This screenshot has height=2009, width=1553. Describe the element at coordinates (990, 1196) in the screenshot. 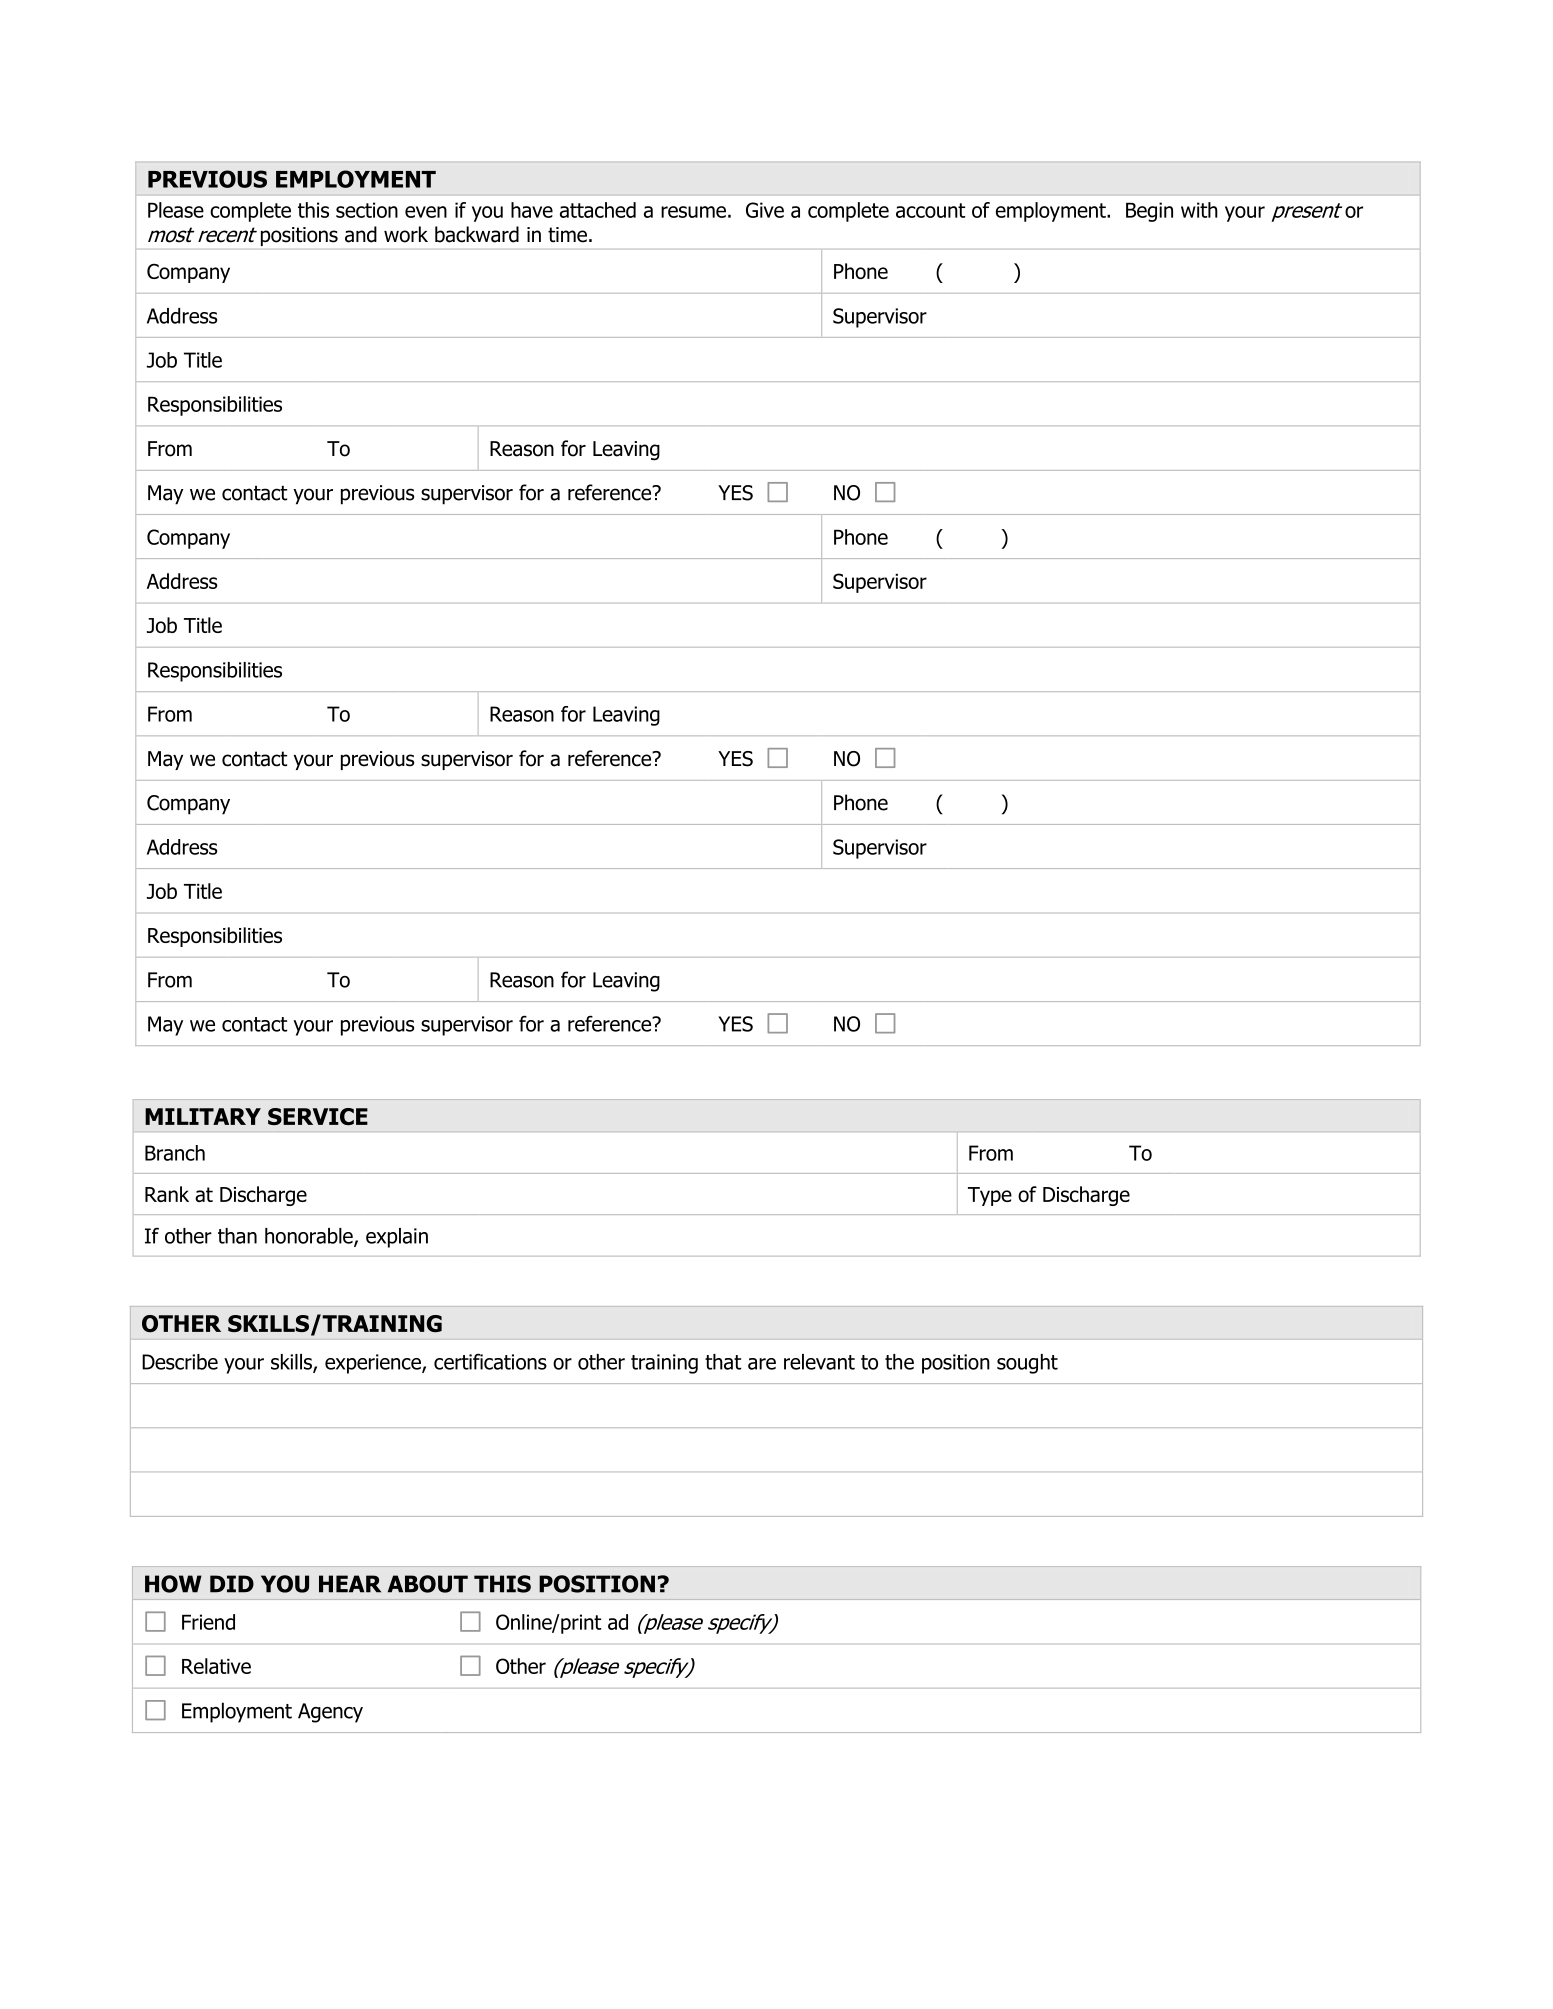

I see `Type` at that location.
